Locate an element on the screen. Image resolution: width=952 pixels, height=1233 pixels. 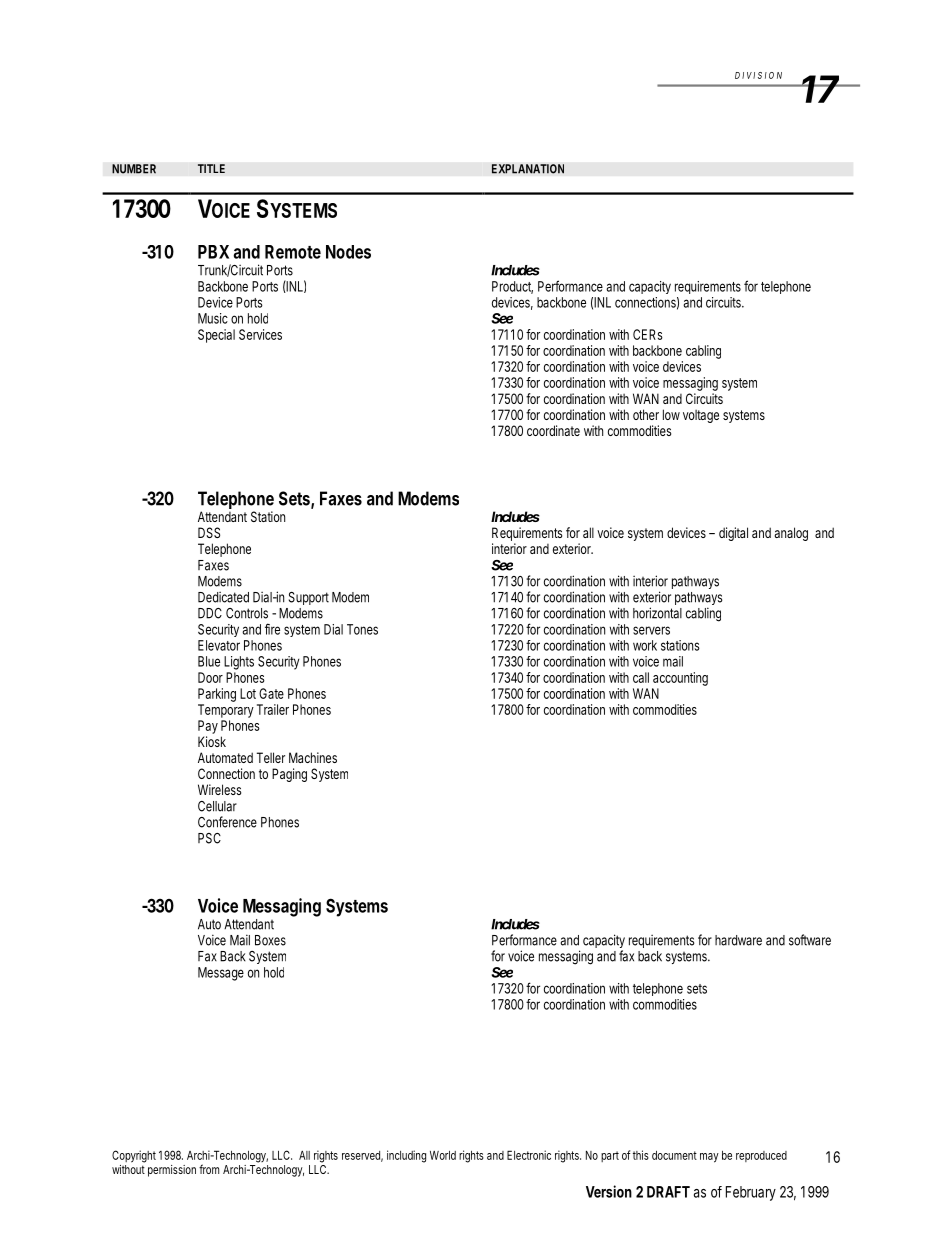
accounting is located at coordinates (680, 679).
